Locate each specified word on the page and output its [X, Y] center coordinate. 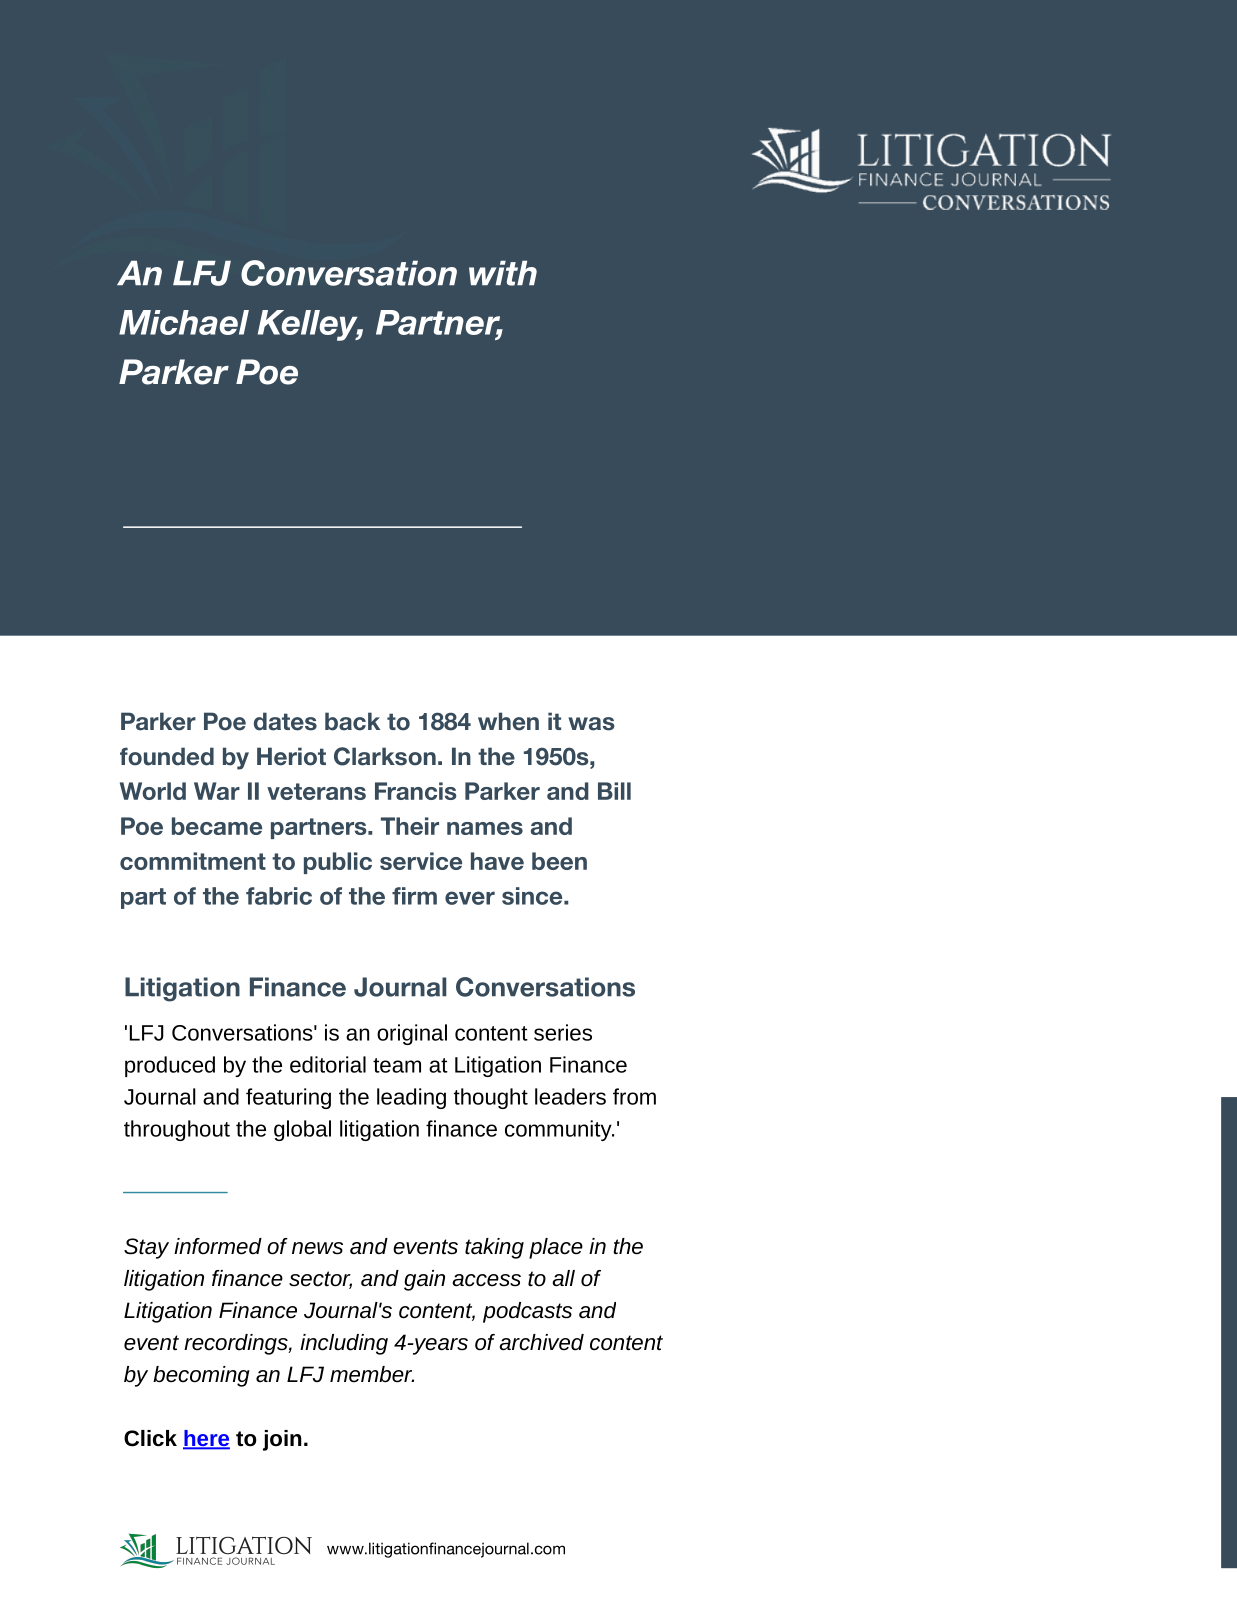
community [559, 1130]
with [503, 273]
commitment [193, 861]
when [508, 721]
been [559, 861]
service [421, 861]
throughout [177, 1130]
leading [411, 1098]
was [591, 724]
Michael [184, 322]
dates [285, 721]
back [352, 721]
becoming [201, 1376]
